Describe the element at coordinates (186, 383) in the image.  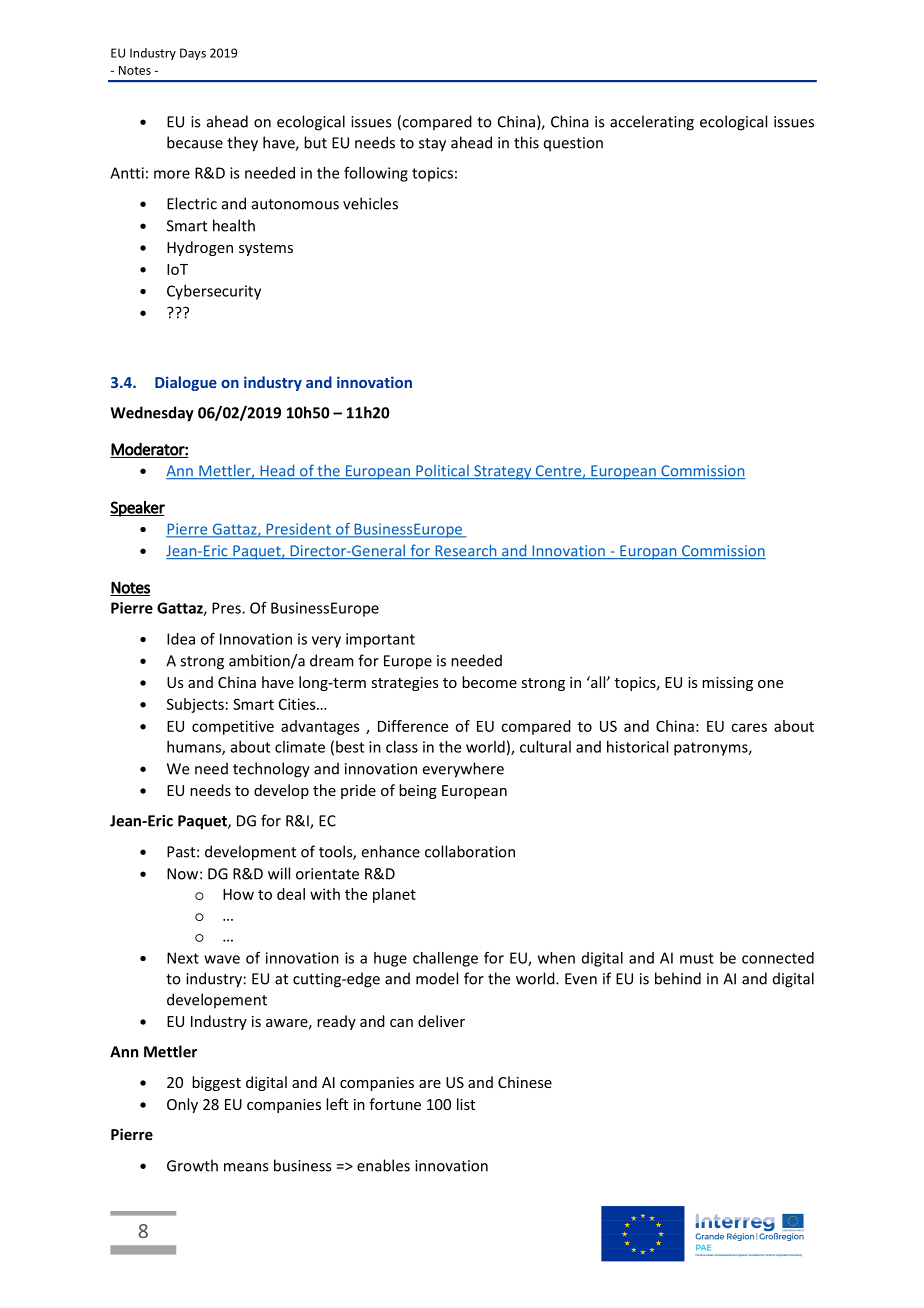
I see `Dialogue` at that location.
